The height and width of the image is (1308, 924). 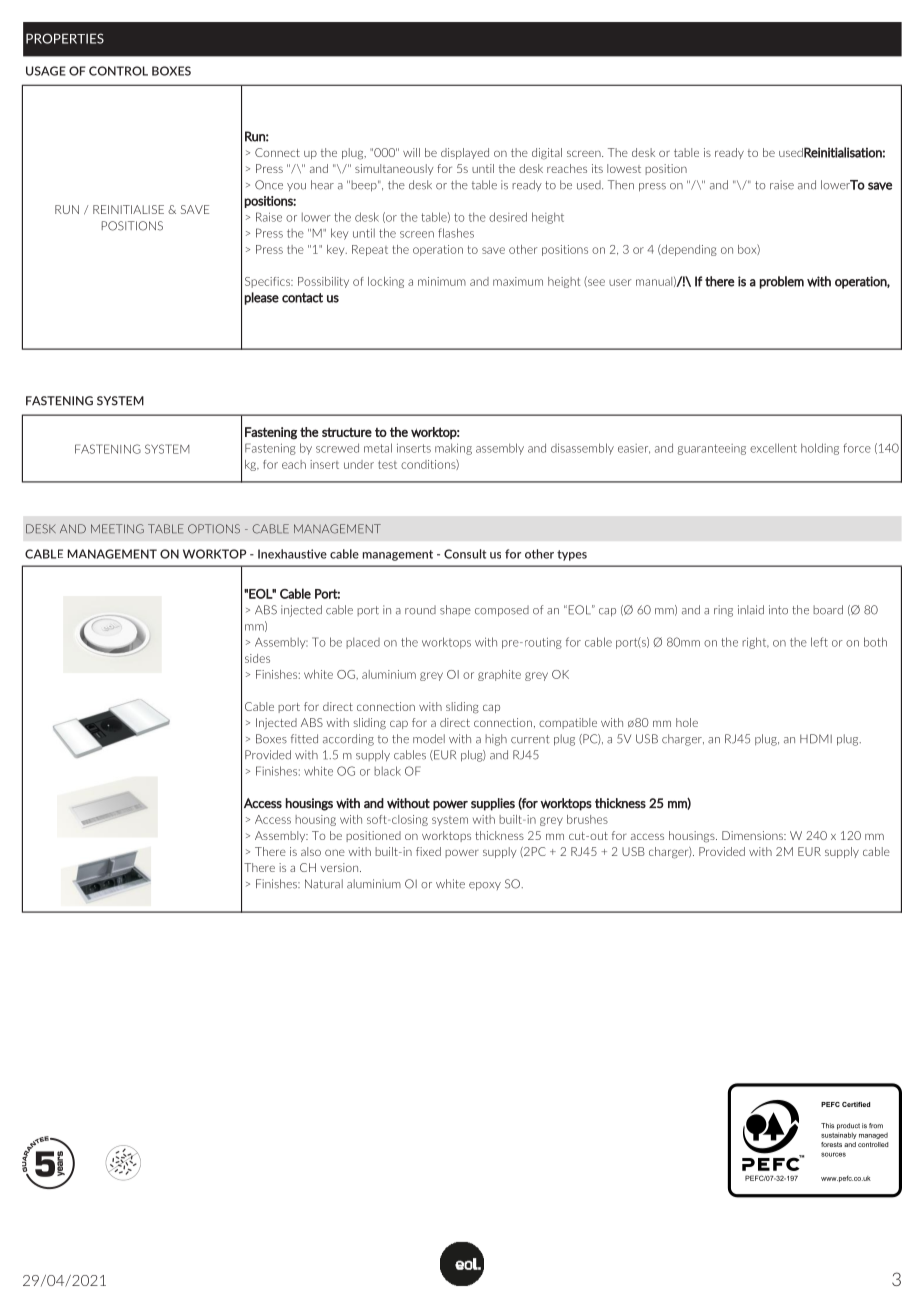 I want to click on making, so click(x=453, y=449).
